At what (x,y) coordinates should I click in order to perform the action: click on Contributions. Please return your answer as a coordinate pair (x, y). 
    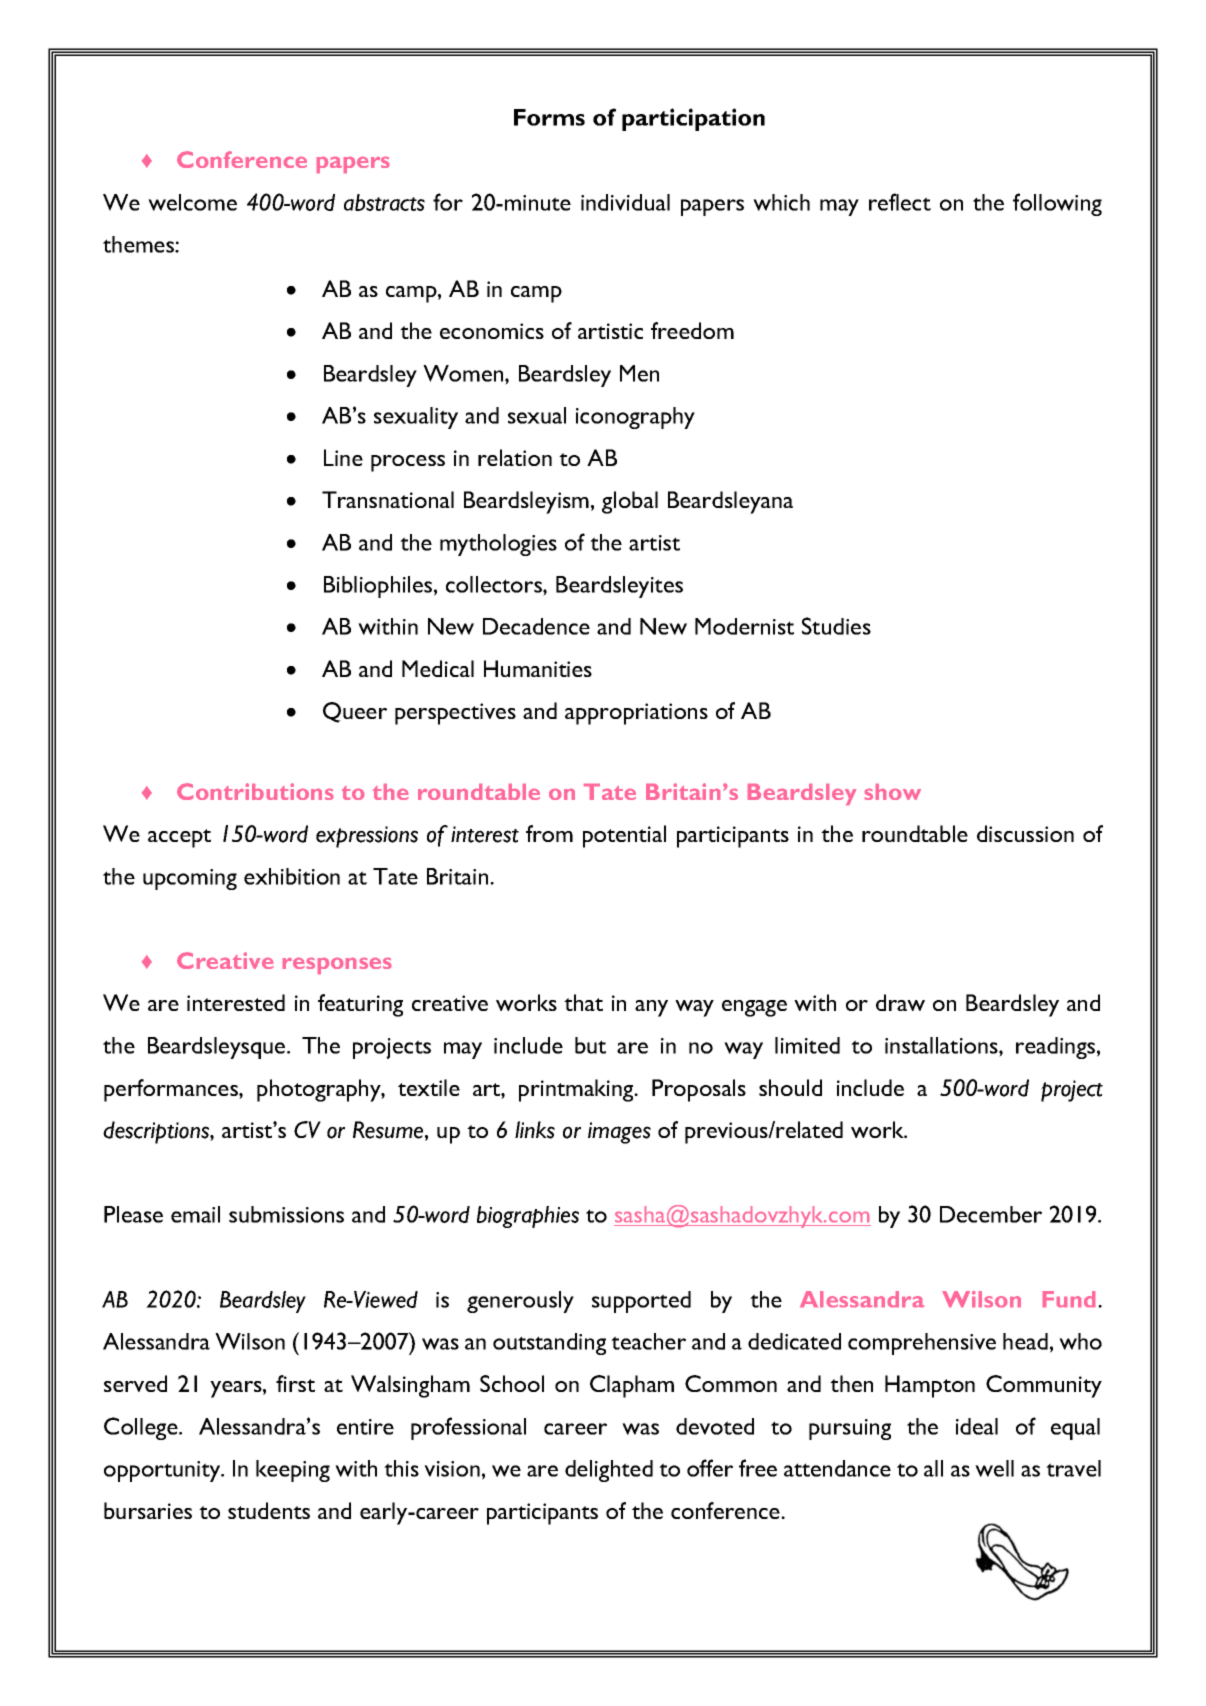
    Looking at the image, I should click on (255, 791).
